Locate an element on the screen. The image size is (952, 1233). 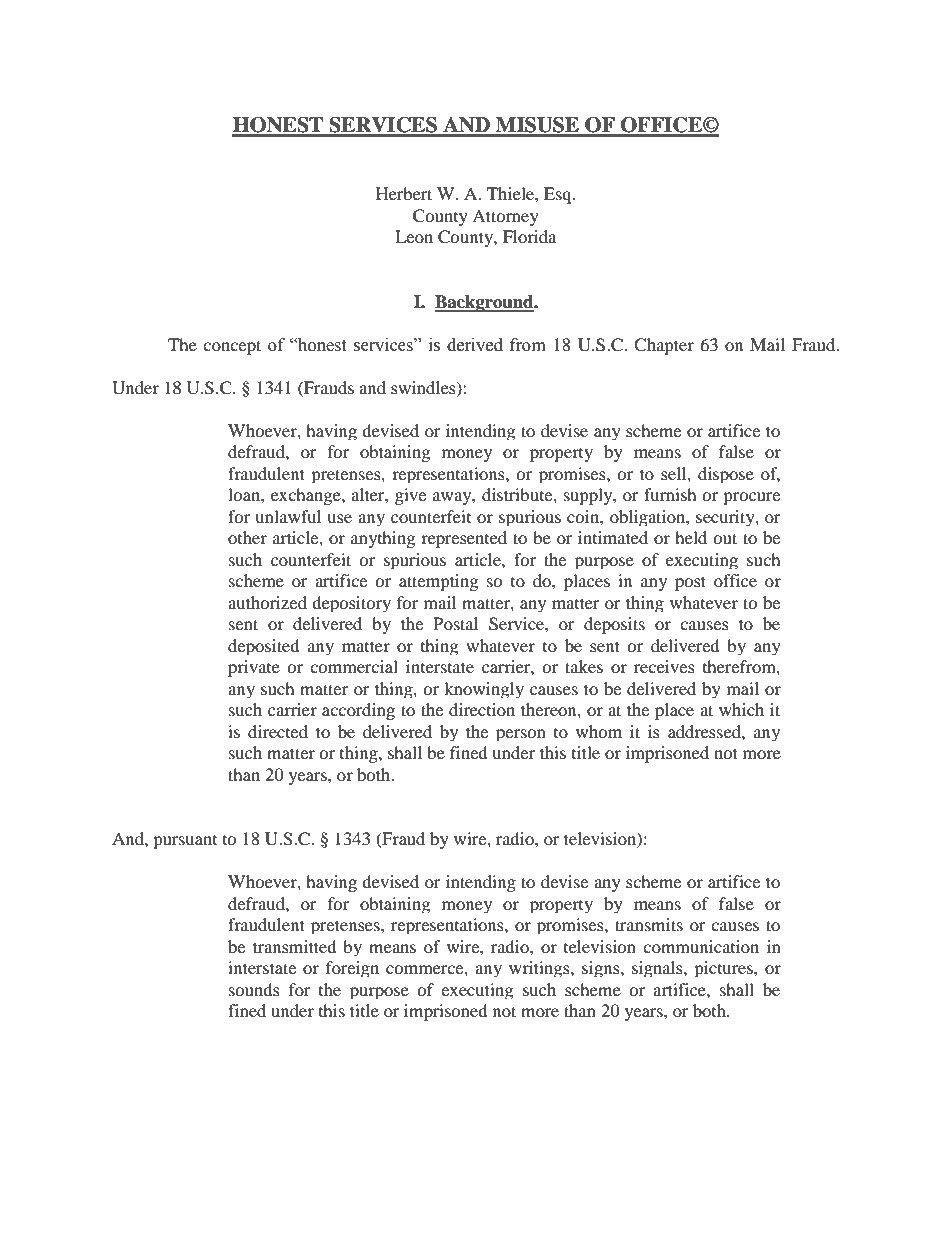
which is located at coordinates (741, 709).
